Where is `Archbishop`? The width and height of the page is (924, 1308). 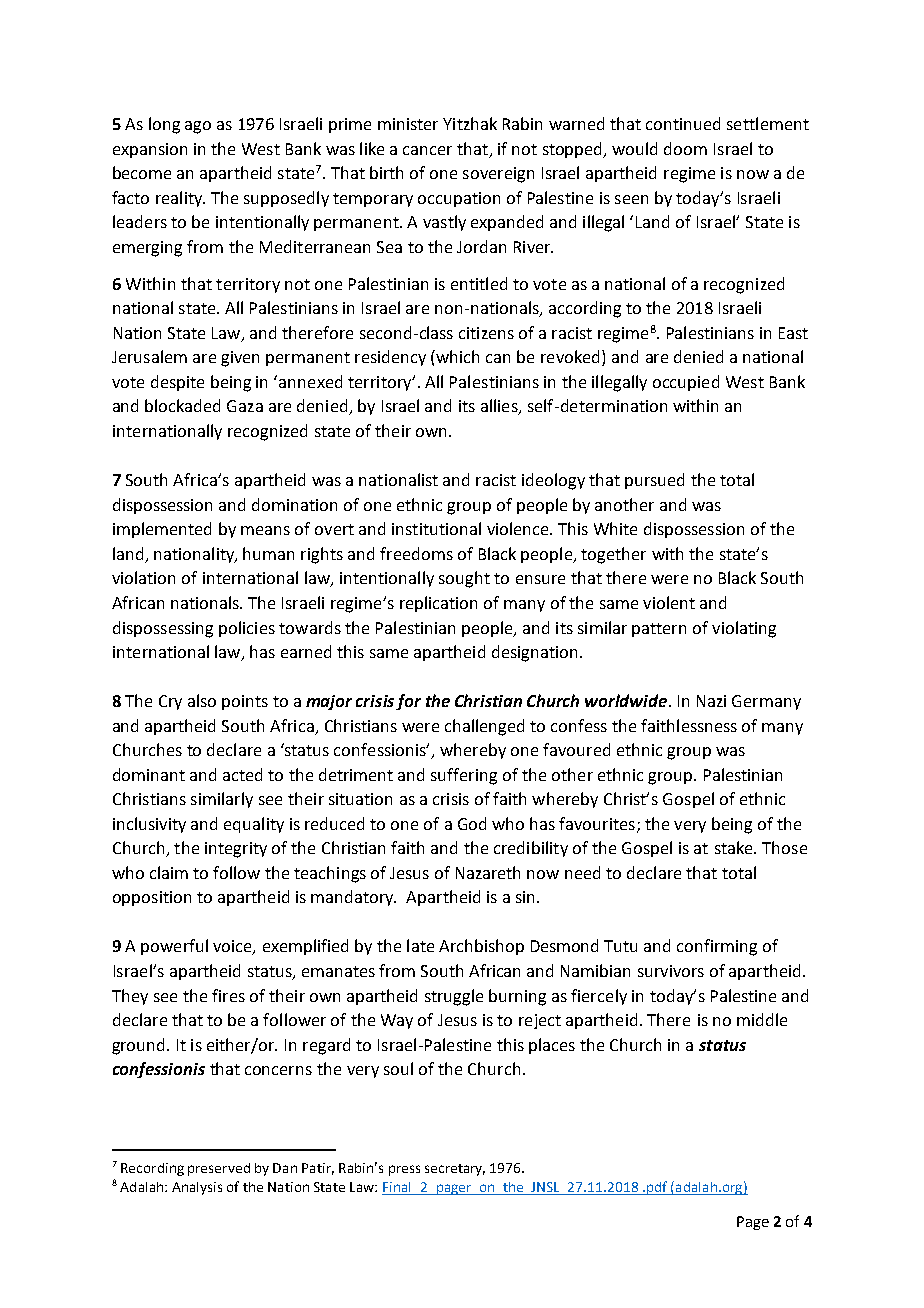 Archbishop is located at coordinates (481, 947).
